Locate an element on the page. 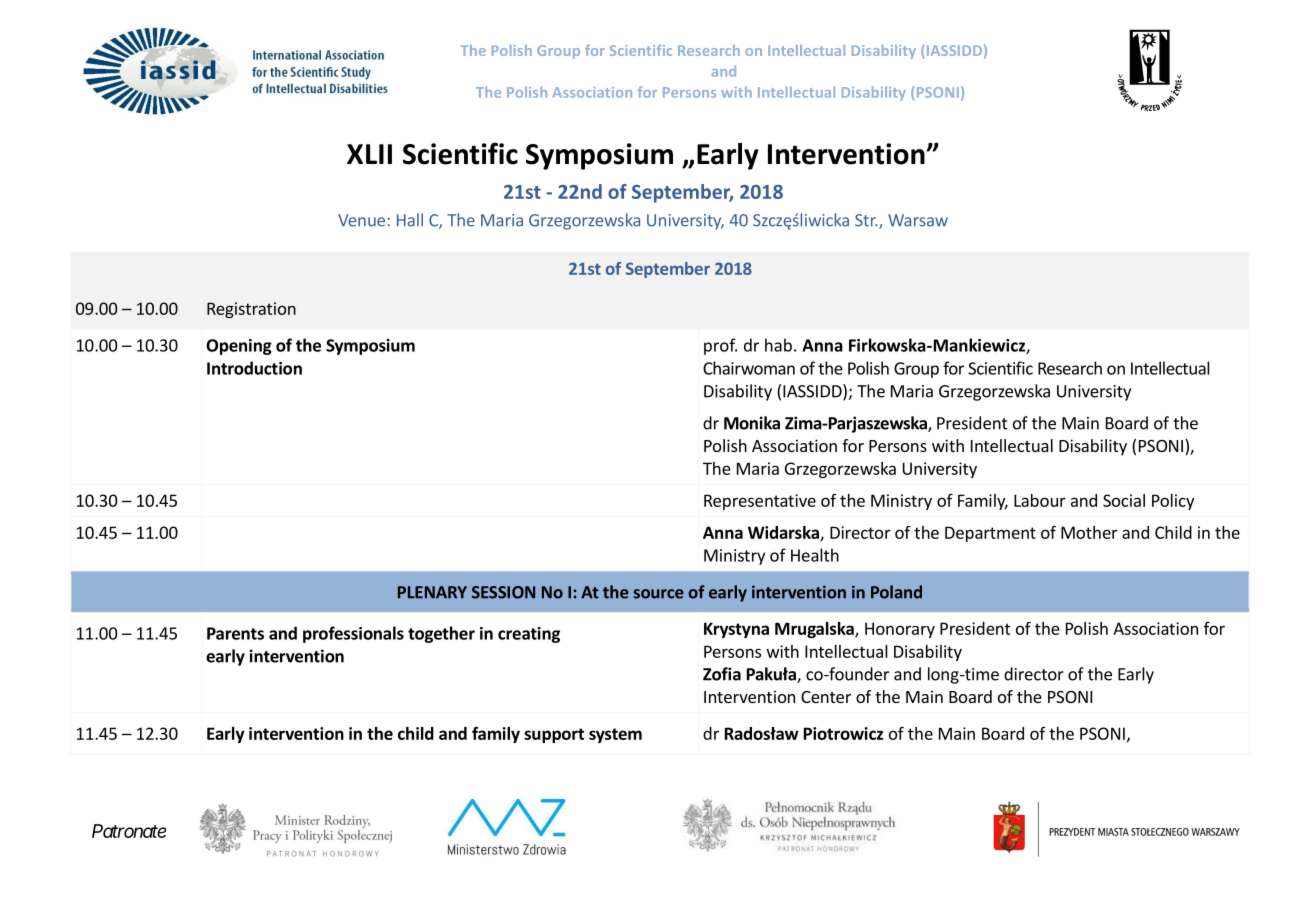 Image resolution: width=1308 pixels, height=924 pixels. Health is located at coordinates (815, 555).
